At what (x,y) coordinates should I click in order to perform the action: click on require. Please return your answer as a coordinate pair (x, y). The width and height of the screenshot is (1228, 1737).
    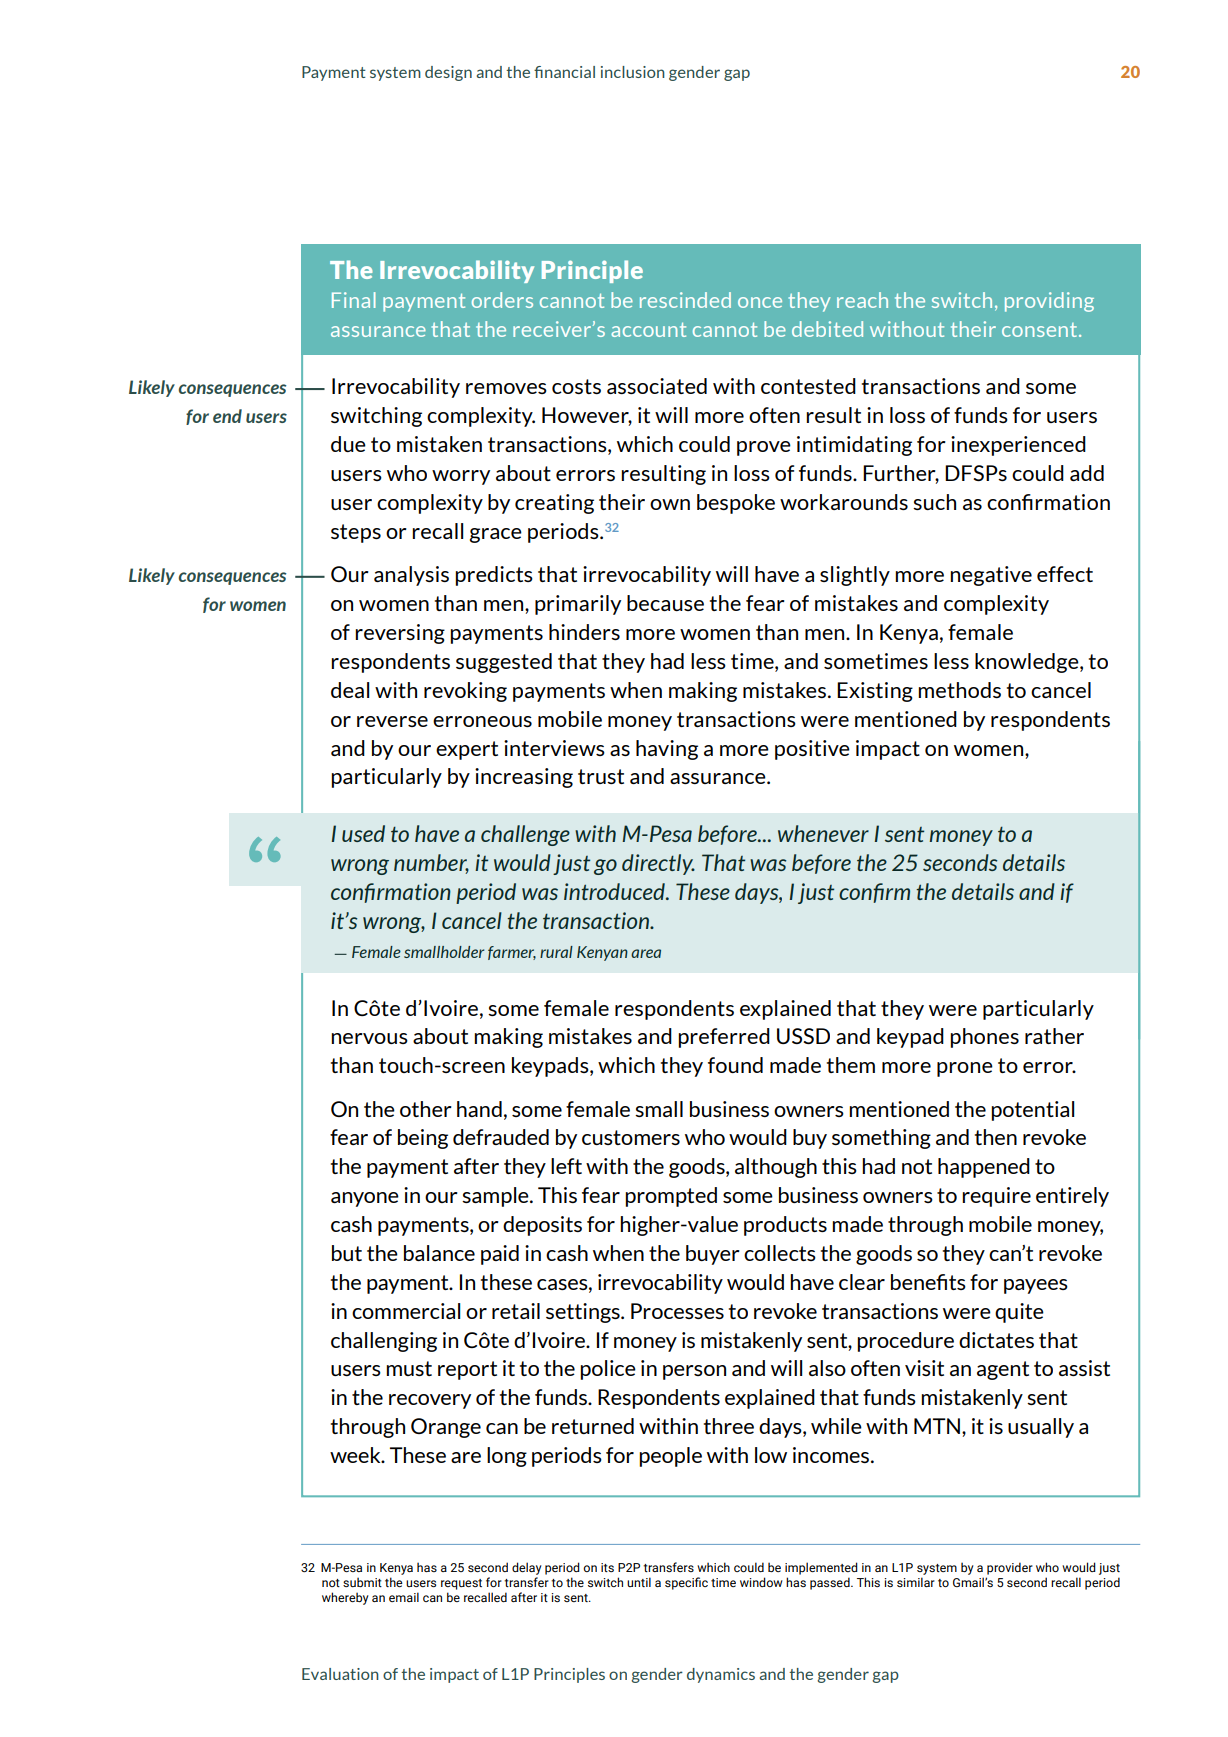
    Looking at the image, I should click on (996, 1197).
